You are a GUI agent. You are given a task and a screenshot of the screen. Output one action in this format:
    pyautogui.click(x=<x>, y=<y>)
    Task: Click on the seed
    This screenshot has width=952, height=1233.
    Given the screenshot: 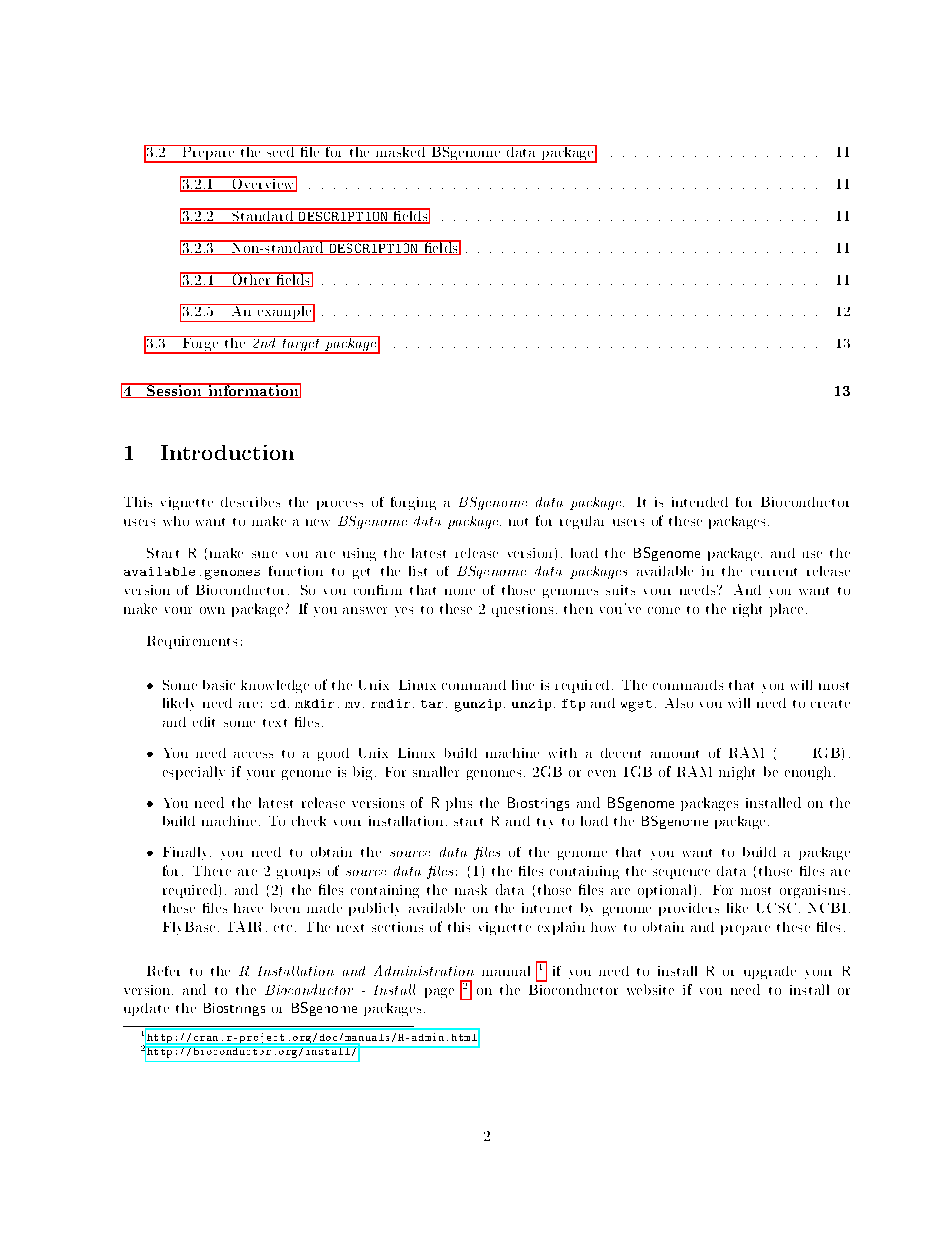 What is the action you would take?
    pyautogui.click(x=281, y=151)
